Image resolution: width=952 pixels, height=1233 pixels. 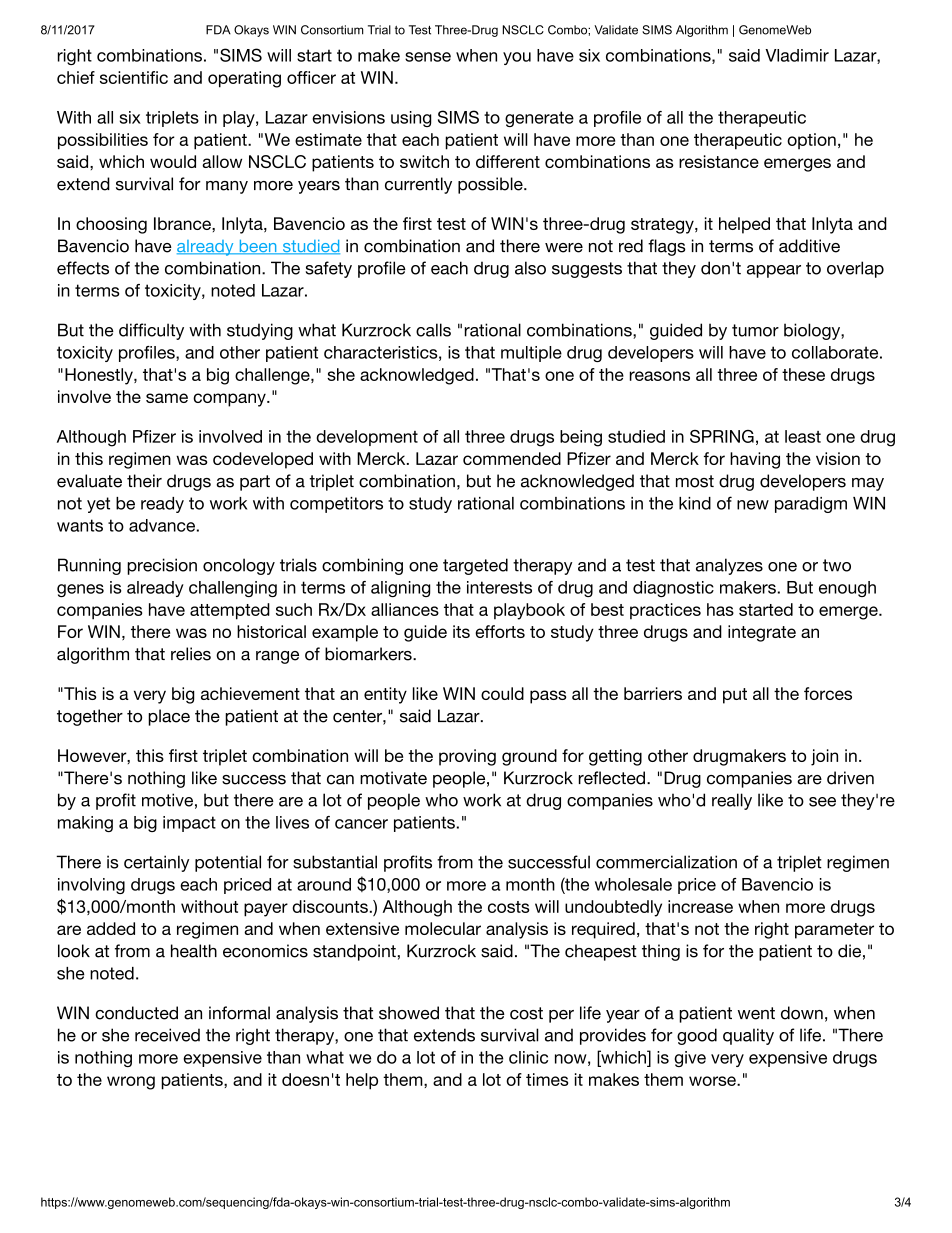 What do you see at coordinates (755, 460) in the page?
I see `having` at bounding box center [755, 460].
